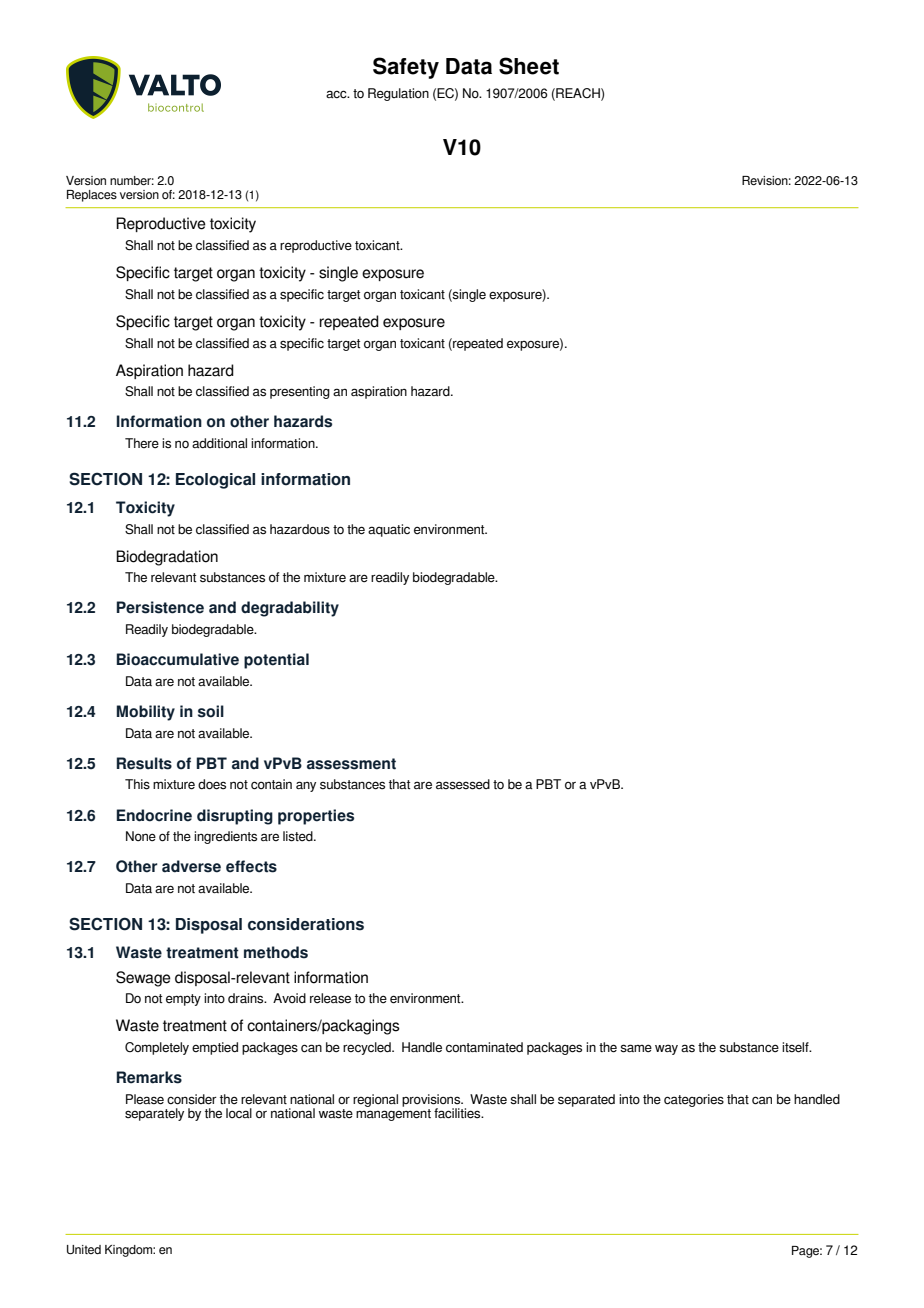  I want to click on United, so click(84, 1249).
